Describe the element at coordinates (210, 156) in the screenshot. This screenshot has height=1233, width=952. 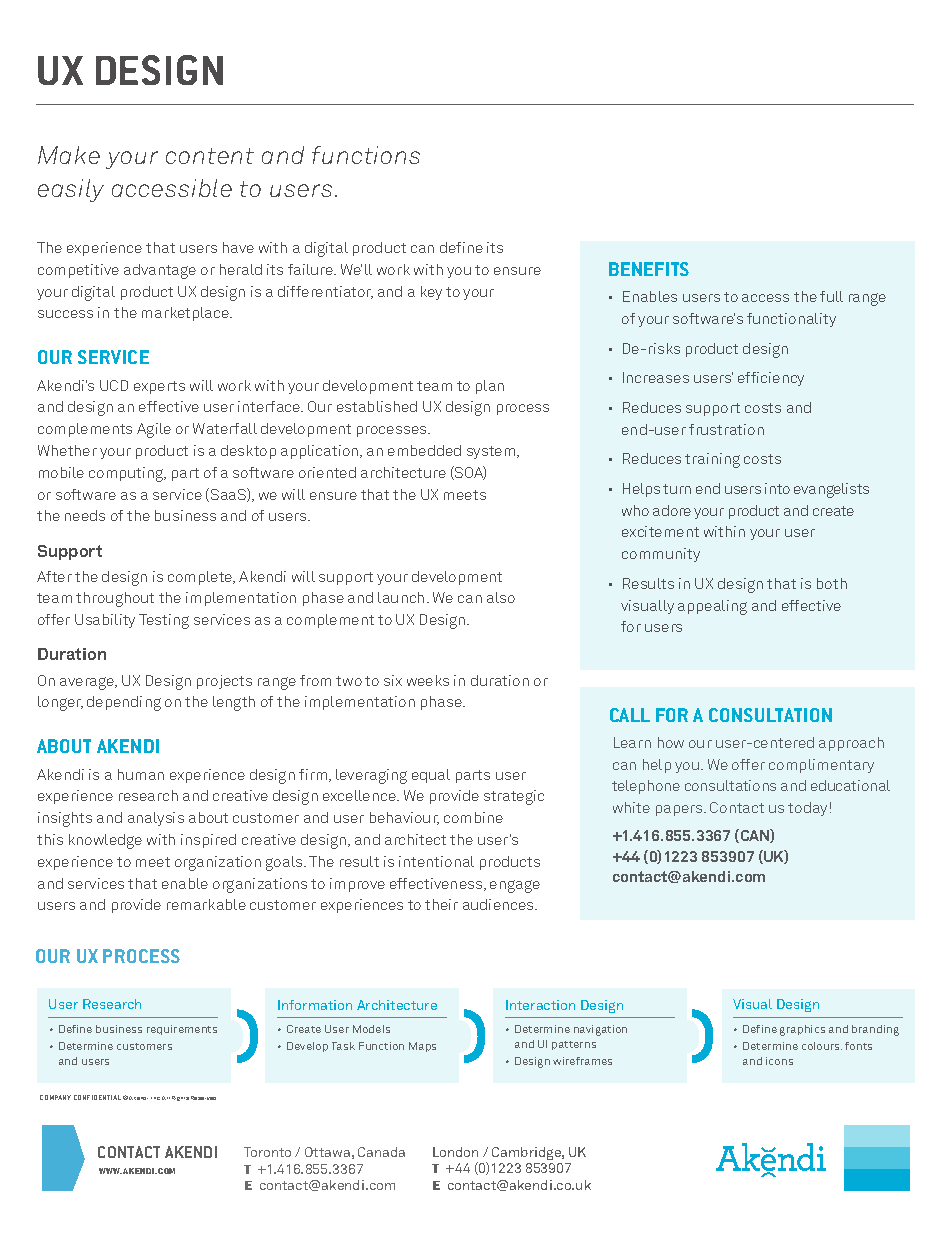
I see `content` at that location.
